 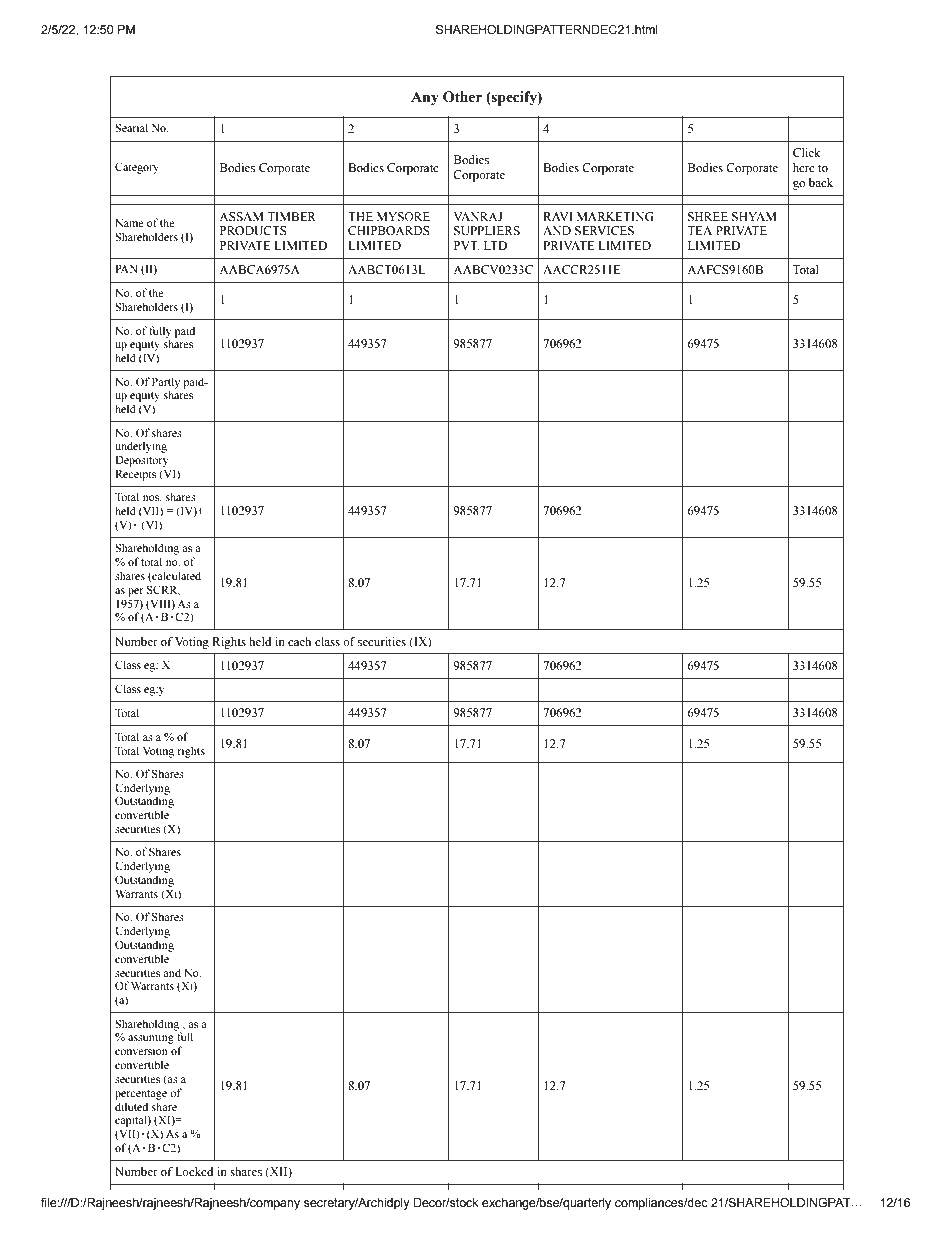 I want to click on Click, so click(x=806, y=152).
